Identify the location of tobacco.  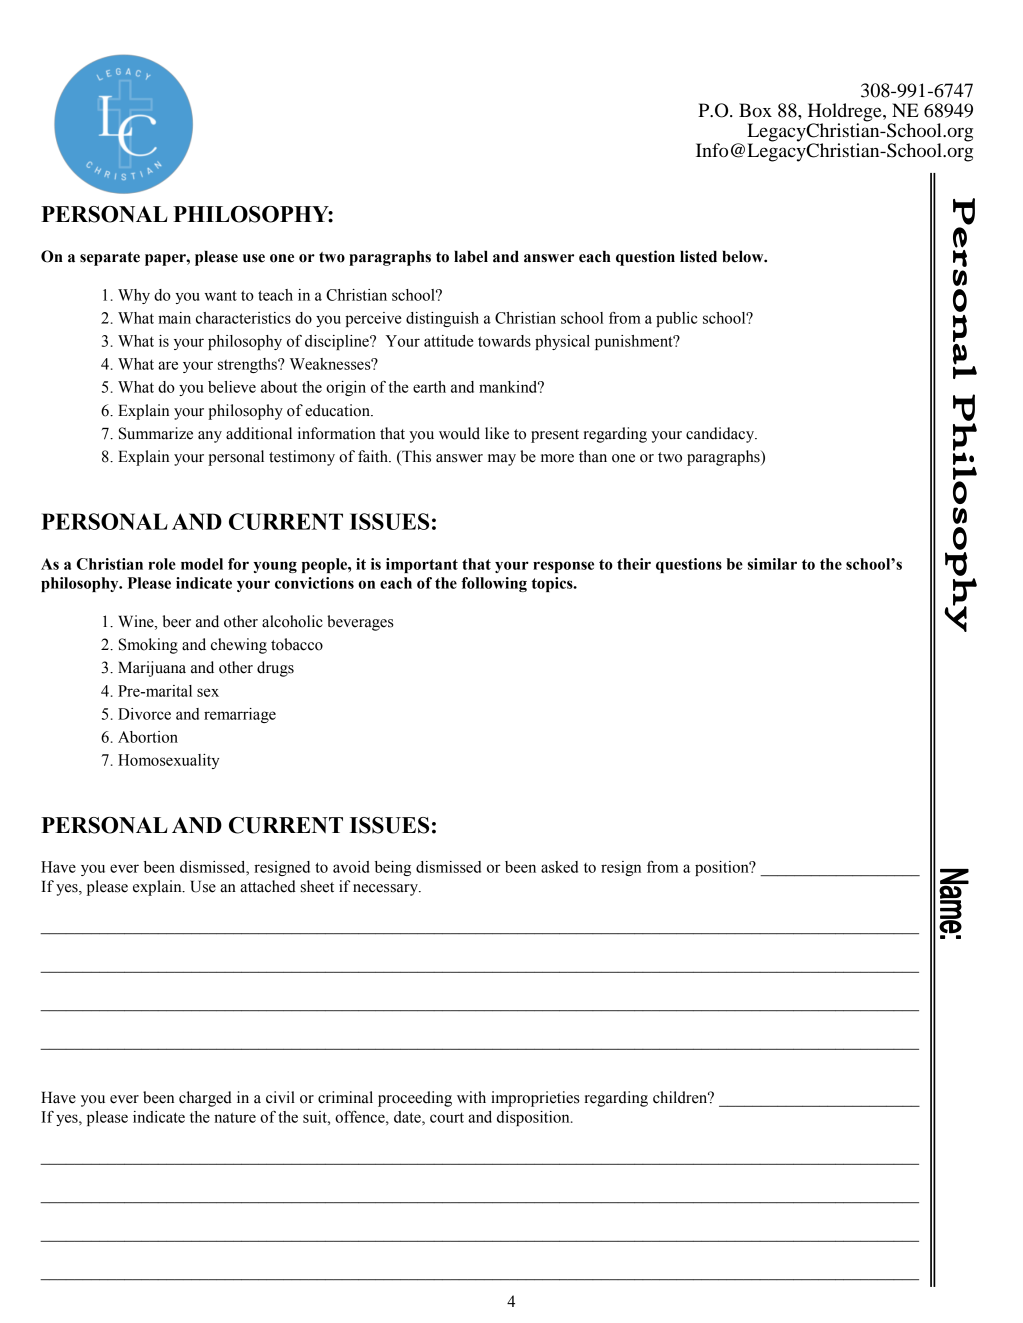
(297, 644).
